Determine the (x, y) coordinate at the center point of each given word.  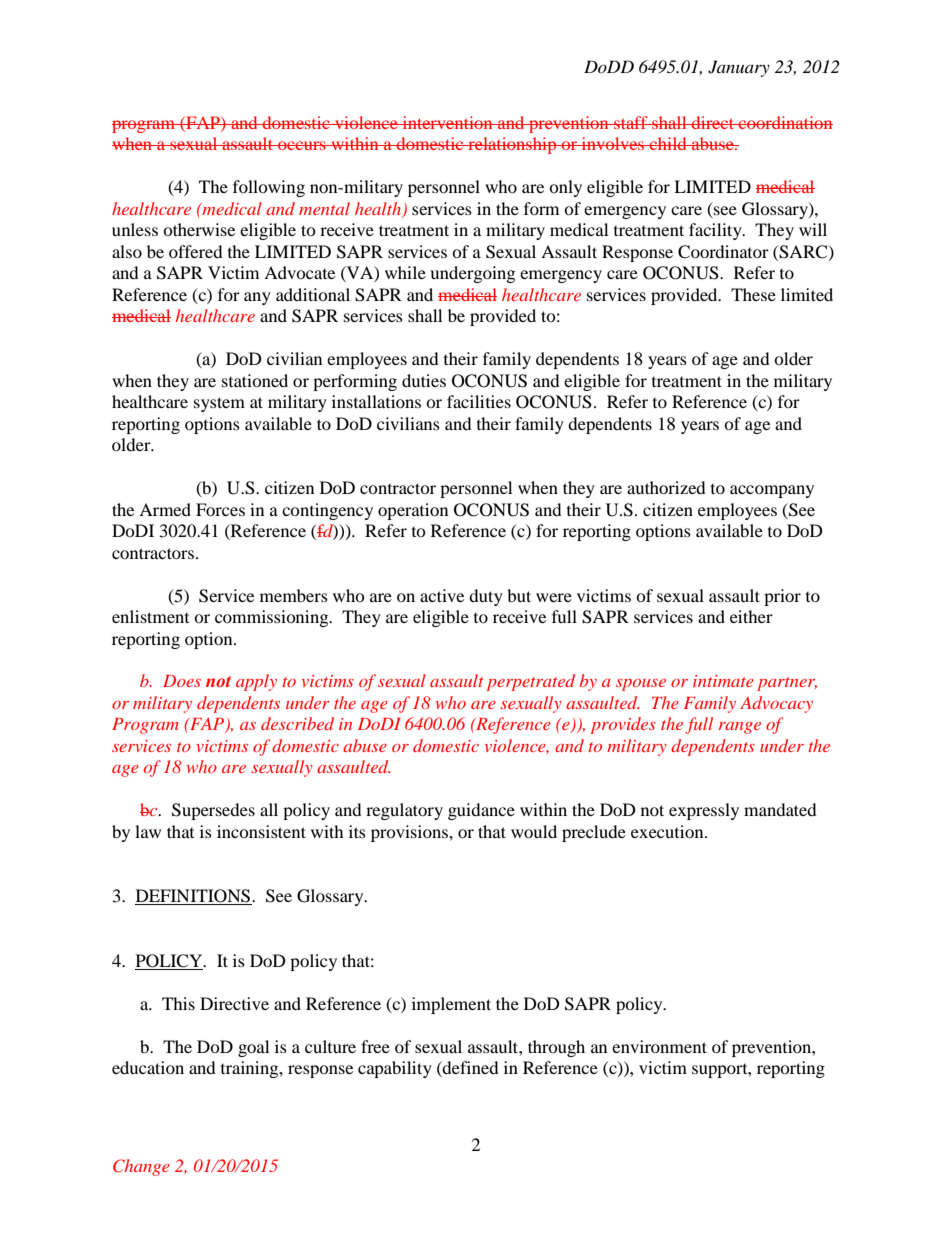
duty (486, 597)
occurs (302, 145)
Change (141, 1167)
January (739, 68)
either (751, 616)
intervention (447, 122)
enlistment (150, 616)
